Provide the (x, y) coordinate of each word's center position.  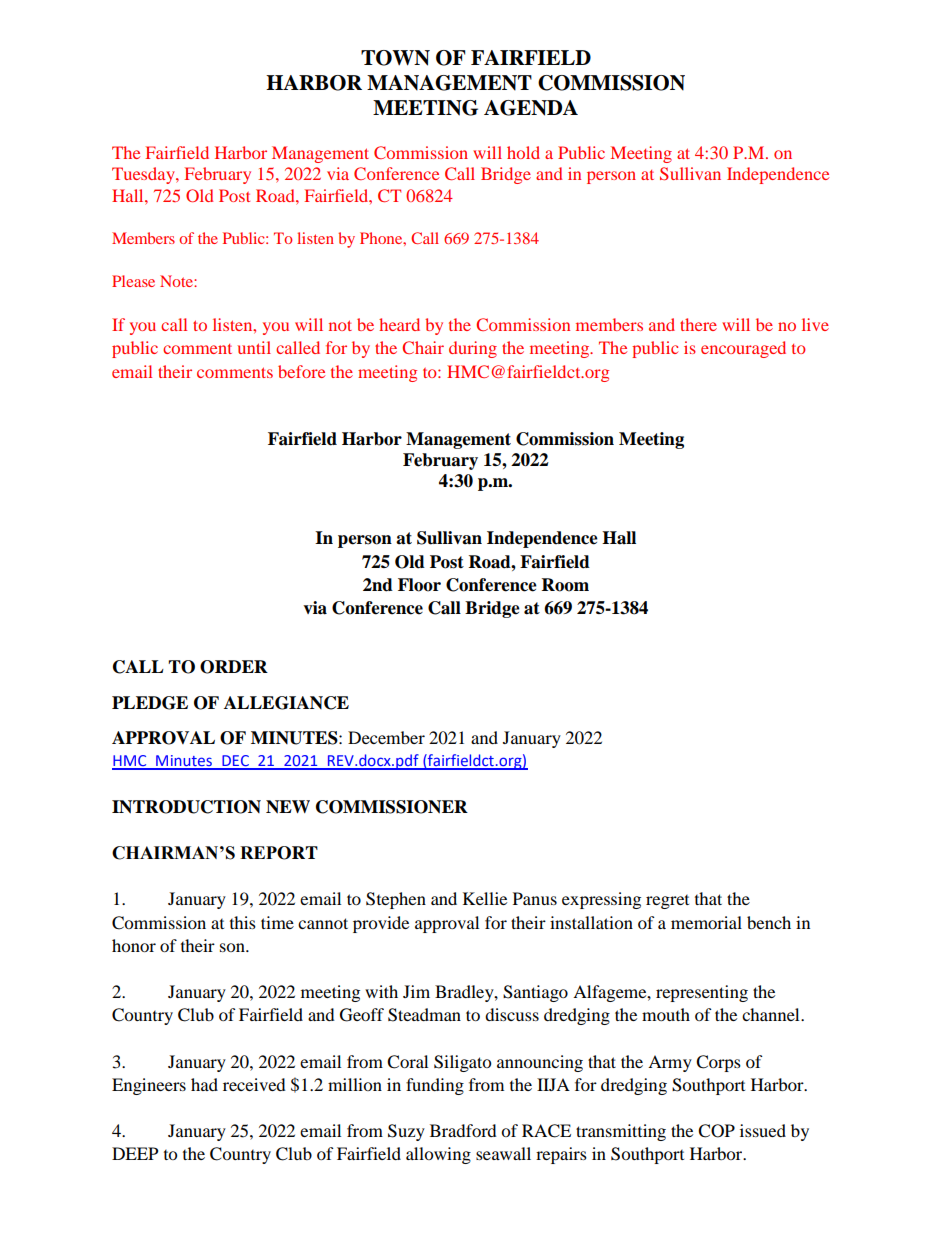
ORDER (234, 667)
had (204, 1084)
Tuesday (144, 175)
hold (523, 152)
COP (716, 1131)
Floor (419, 585)
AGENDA (531, 108)
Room (565, 585)
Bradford (463, 1130)
